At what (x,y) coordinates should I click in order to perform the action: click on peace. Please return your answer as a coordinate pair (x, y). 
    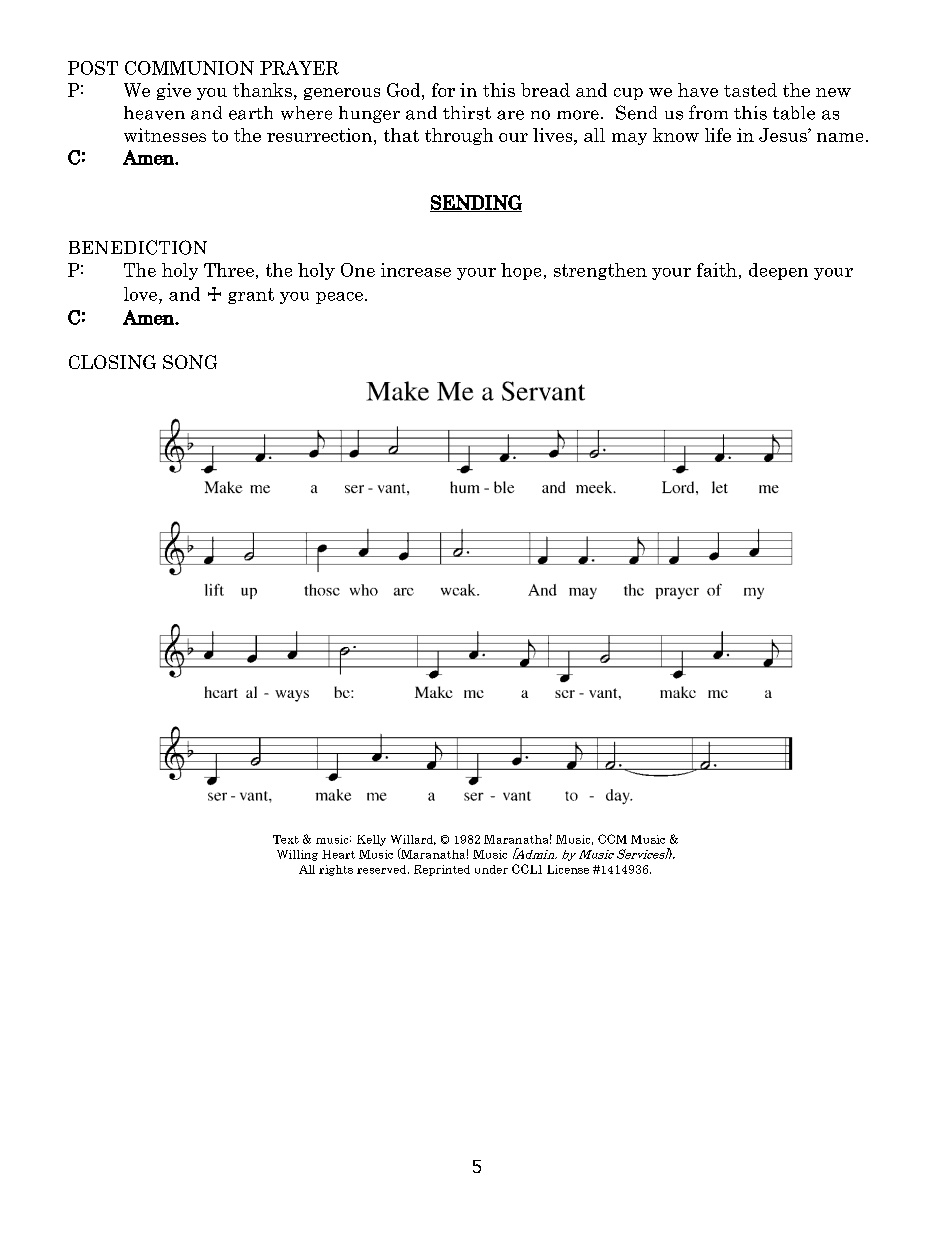
    Looking at the image, I should click on (339, 298).
